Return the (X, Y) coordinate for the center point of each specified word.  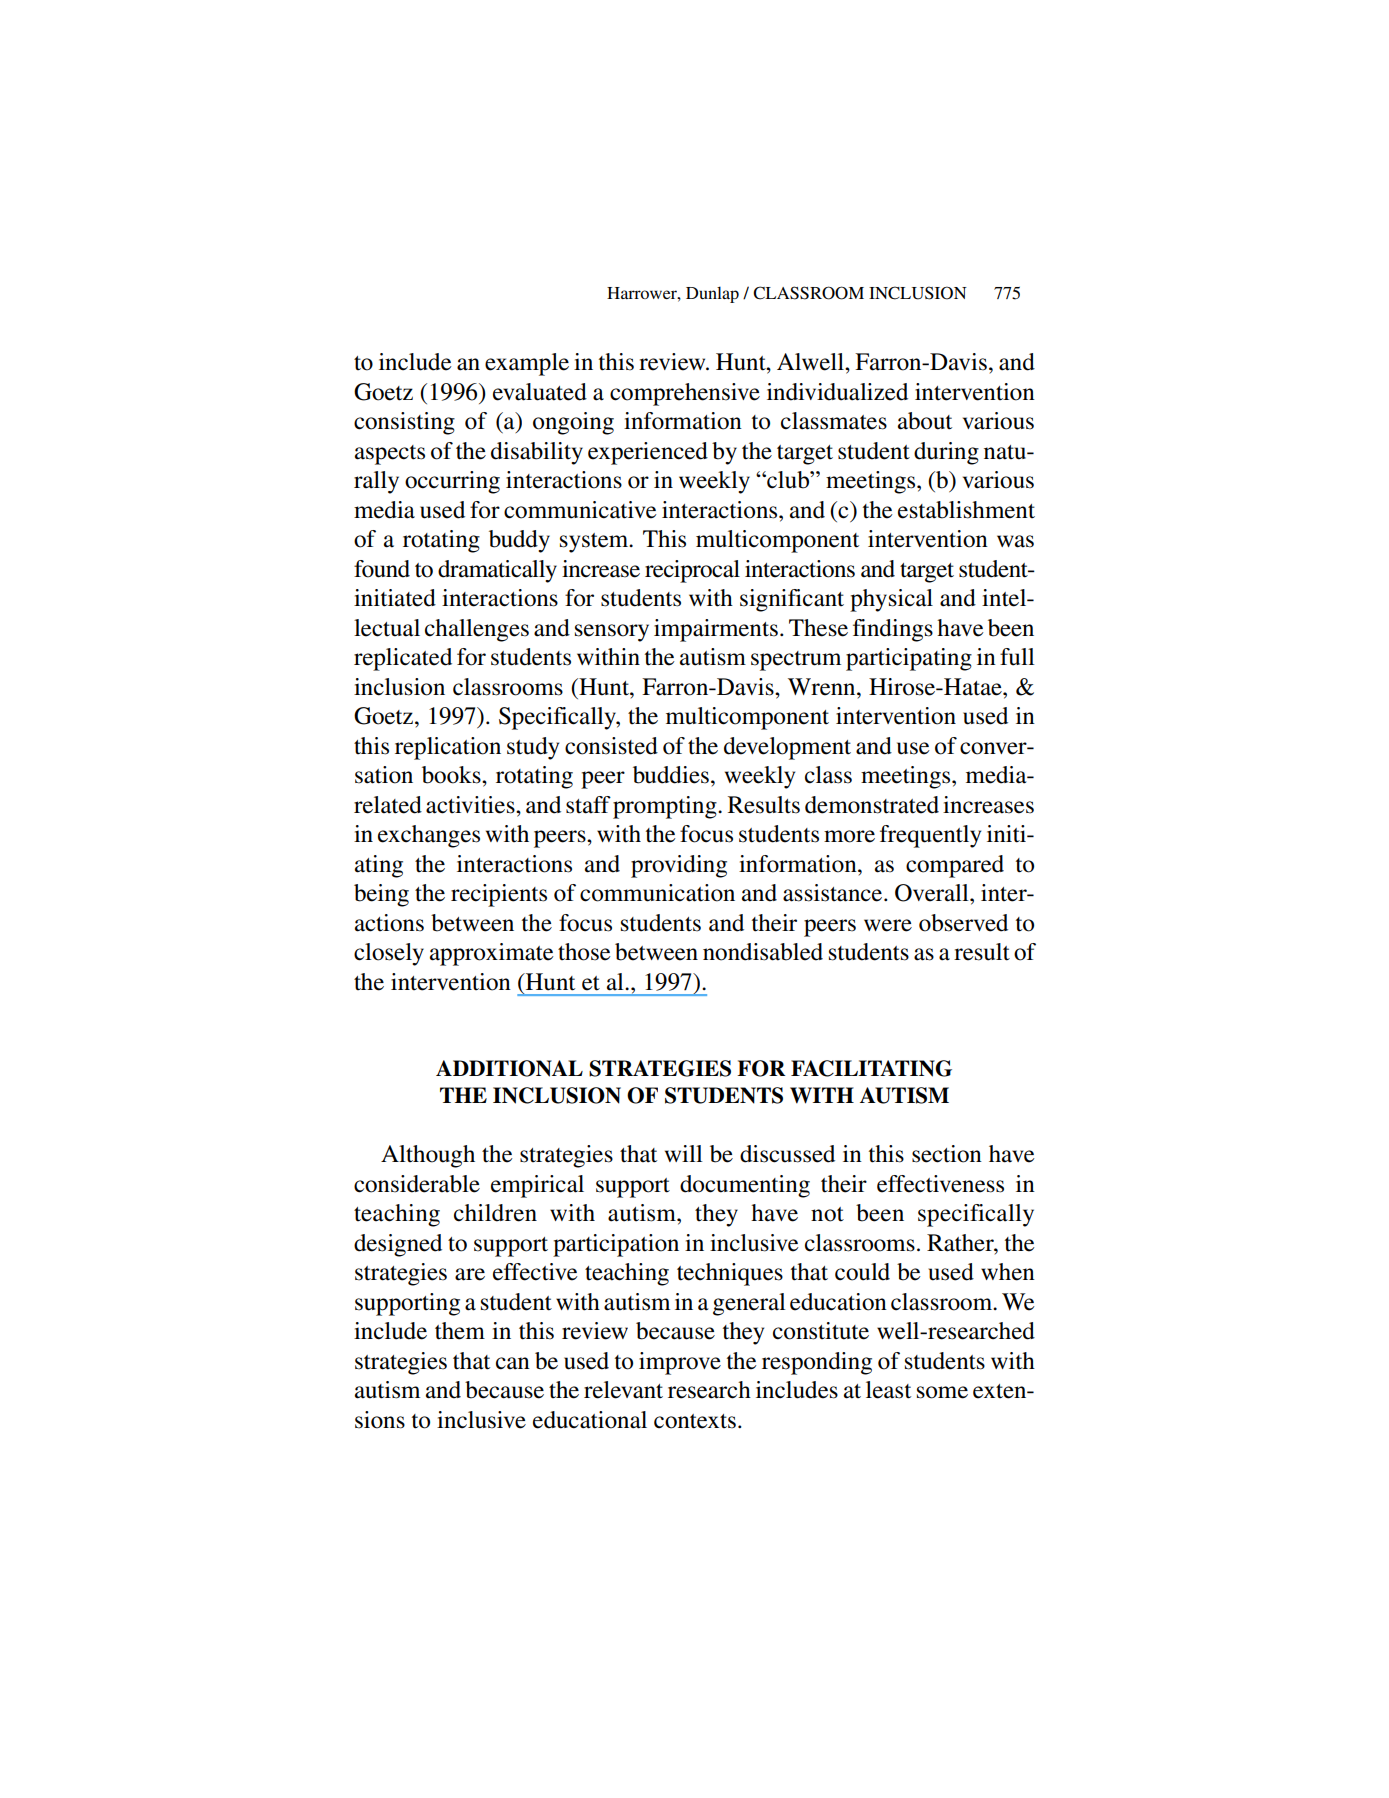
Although (428, 1156)
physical (891, 600)
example (527, 364)
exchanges (429, 836)
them (460, 1331)
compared (955, 866)
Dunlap (712, 294)
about (925, 421)
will (684, 1153)
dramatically (497, 571)
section (947, 1154)
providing (679, 866)
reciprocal (692, 571)
